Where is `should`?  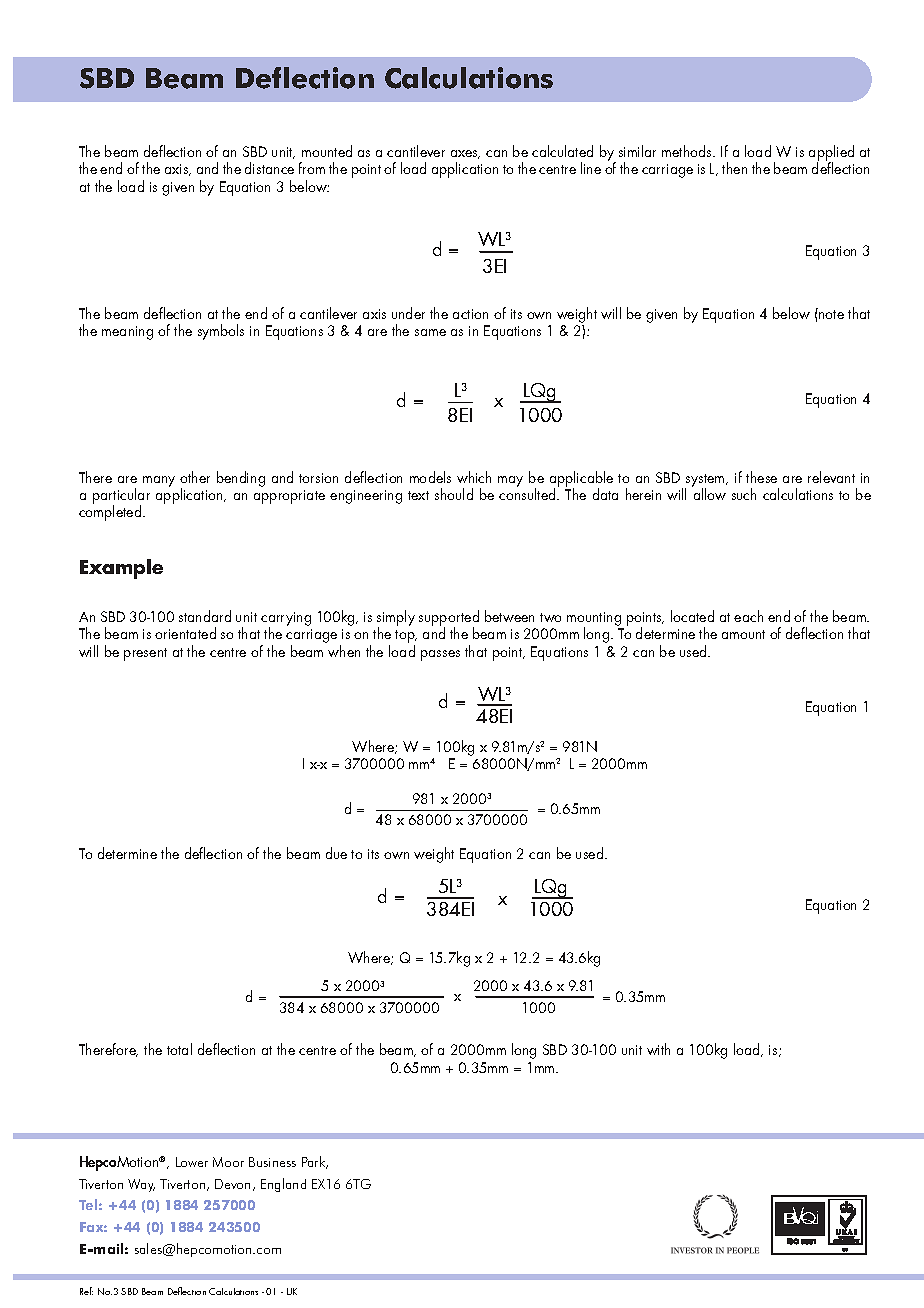 should is located at coordinates (454, 494).
